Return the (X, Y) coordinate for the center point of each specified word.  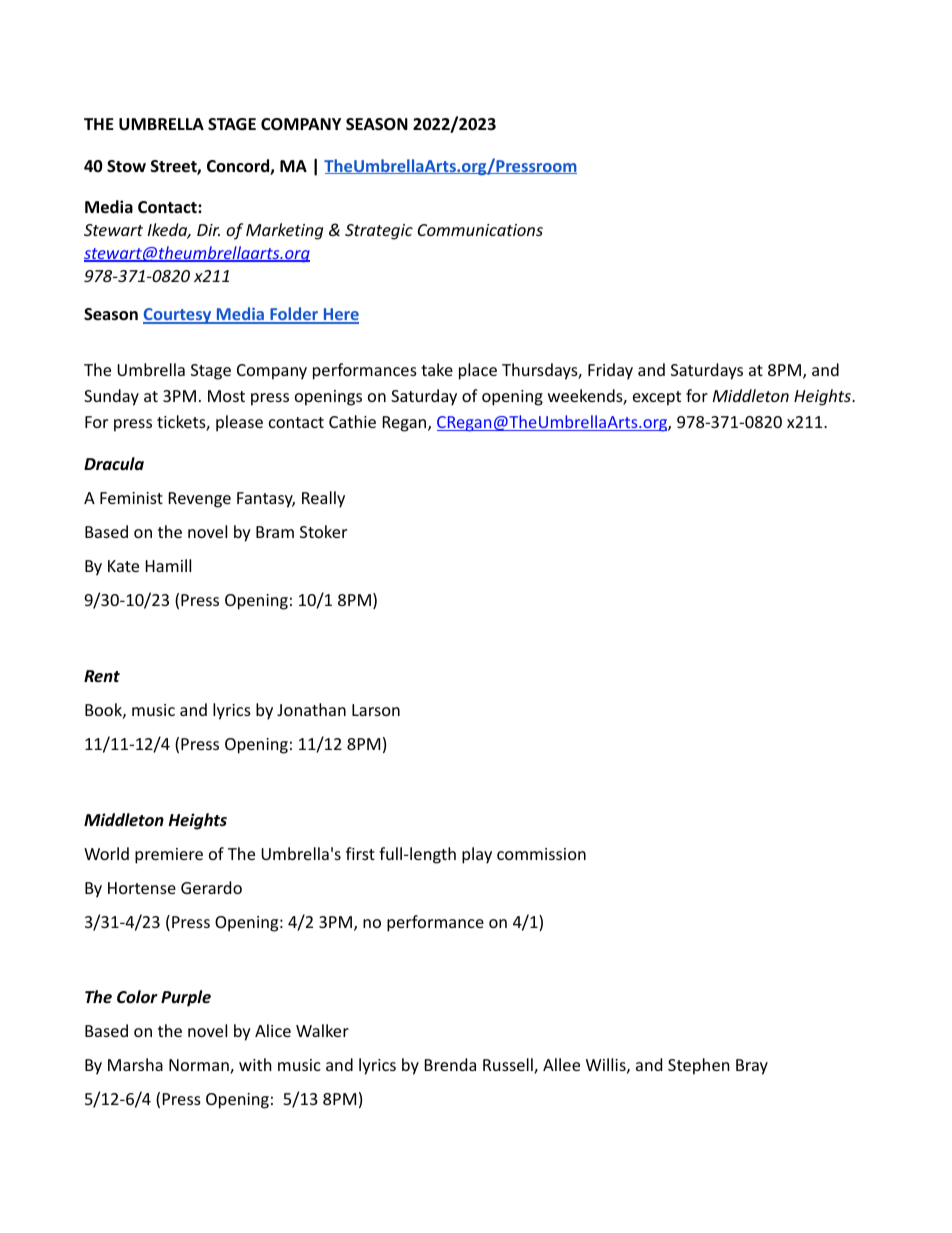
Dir (208, 230)
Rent (102, 676)
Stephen (699, 1066)
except (657, 398)
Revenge (200, 500)
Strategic (379, 232)
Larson (376, 710)
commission (541, 854)
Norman (200, 1066)
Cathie (352, 421)
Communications (480, 230)
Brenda (450, 1064)
